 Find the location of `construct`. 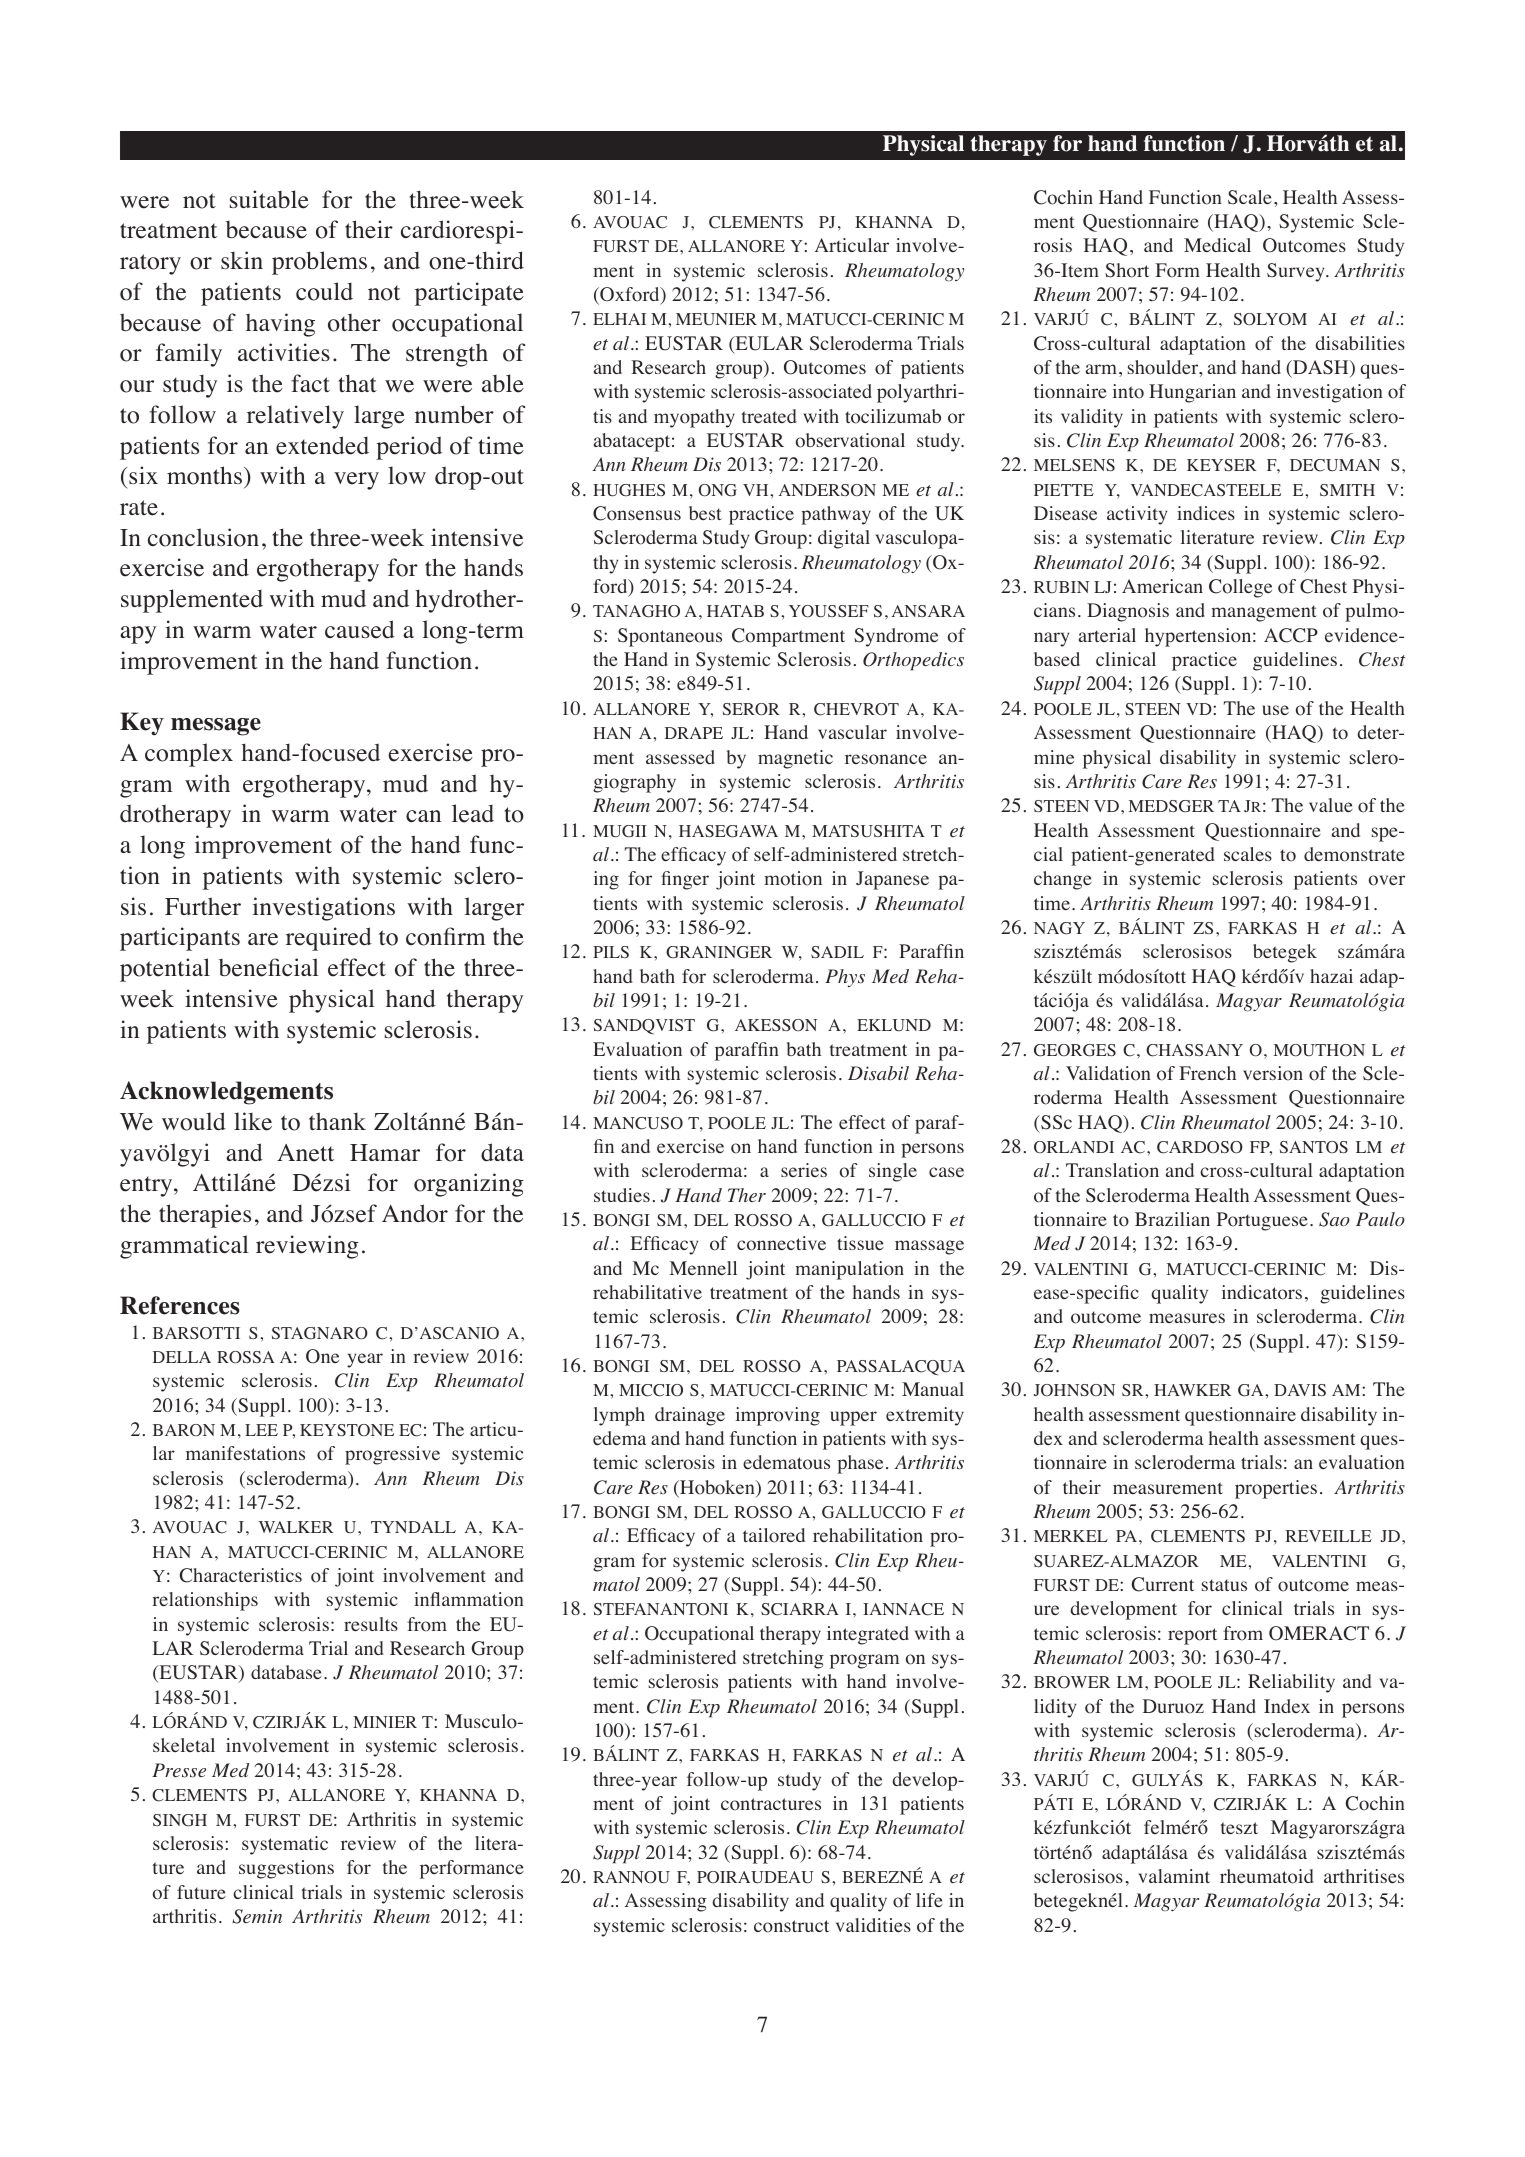

construct is located at coordinates (791, 1926).
